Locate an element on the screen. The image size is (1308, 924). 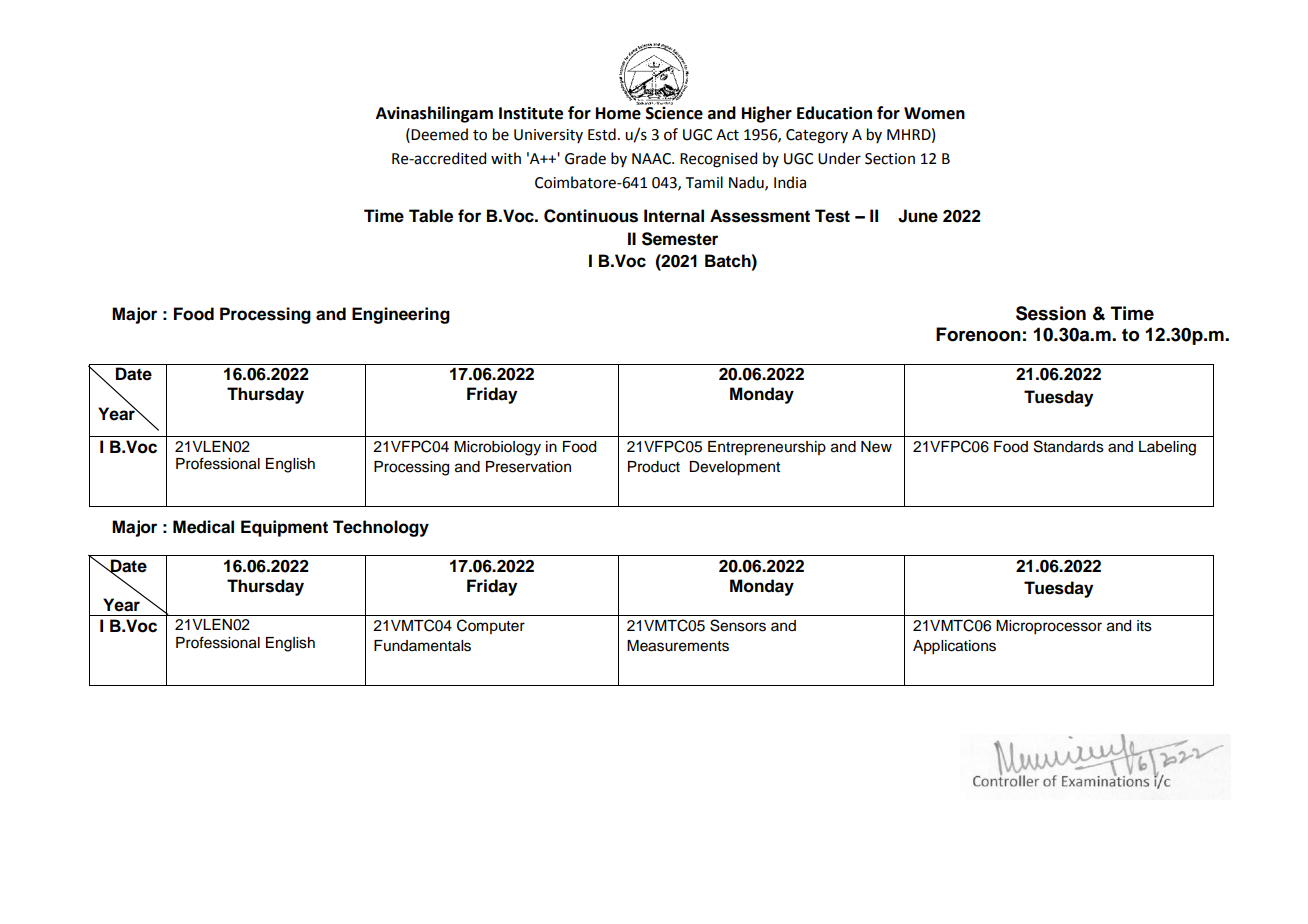
Deemed is located at coordinates (439, 134).
